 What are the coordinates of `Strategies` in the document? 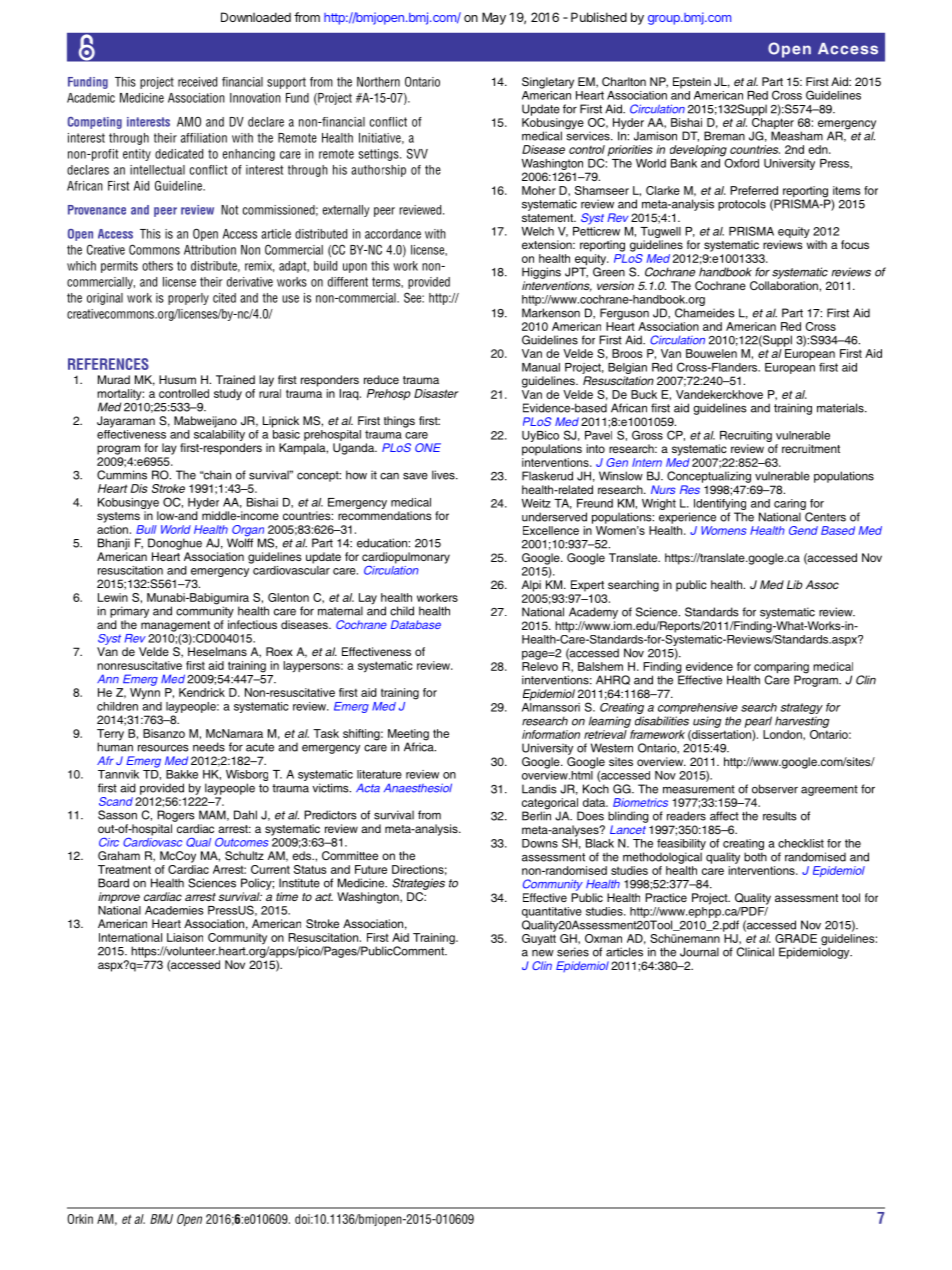 It's located at (418, 884).
